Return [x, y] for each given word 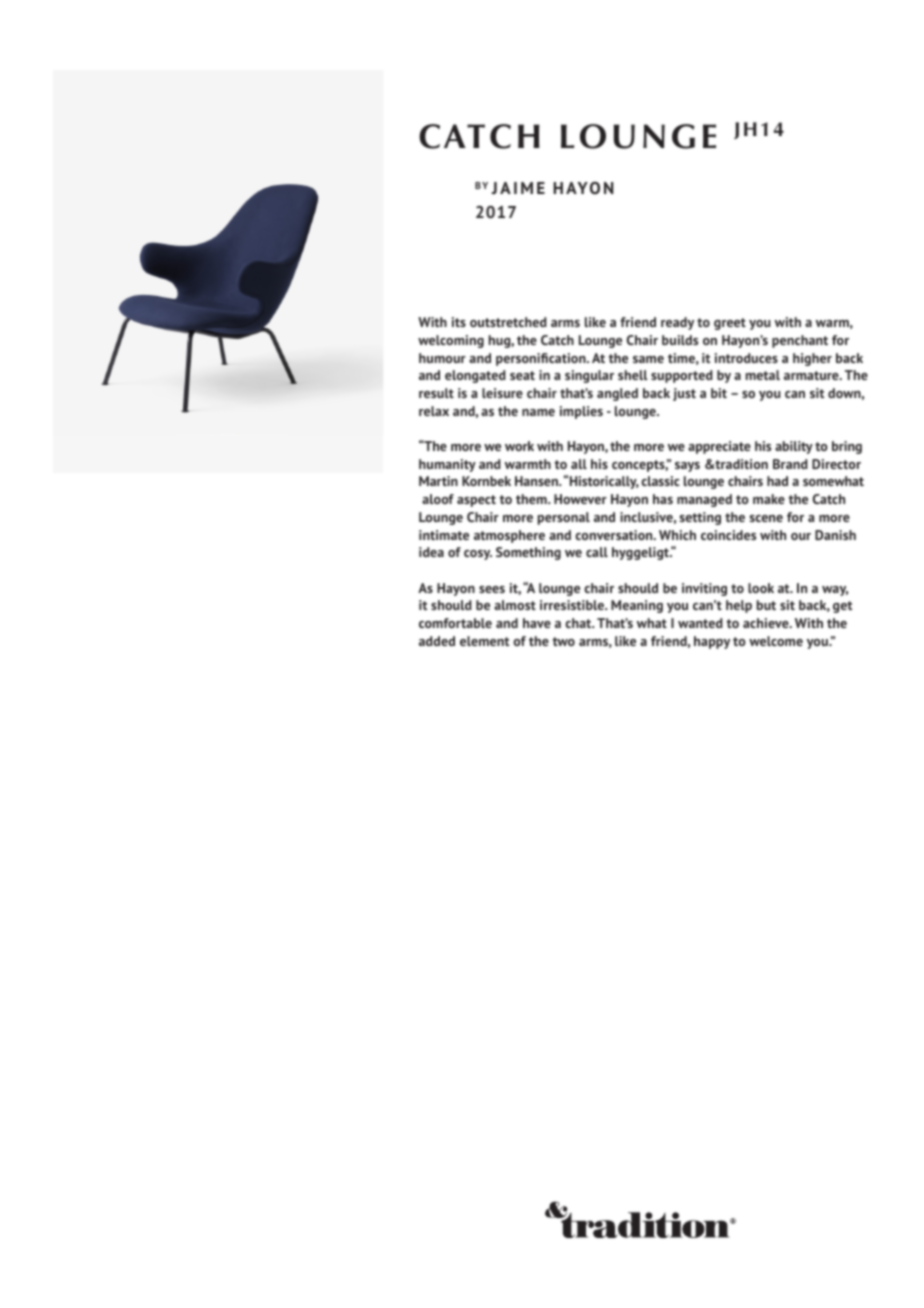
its [459, 322]
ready [677, 323]
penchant [800, 341]
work [519, 446]
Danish [835, 535]
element [484, 641]
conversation [615, 535]
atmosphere [509, 536]
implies [581, 412]
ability [794, 447]
